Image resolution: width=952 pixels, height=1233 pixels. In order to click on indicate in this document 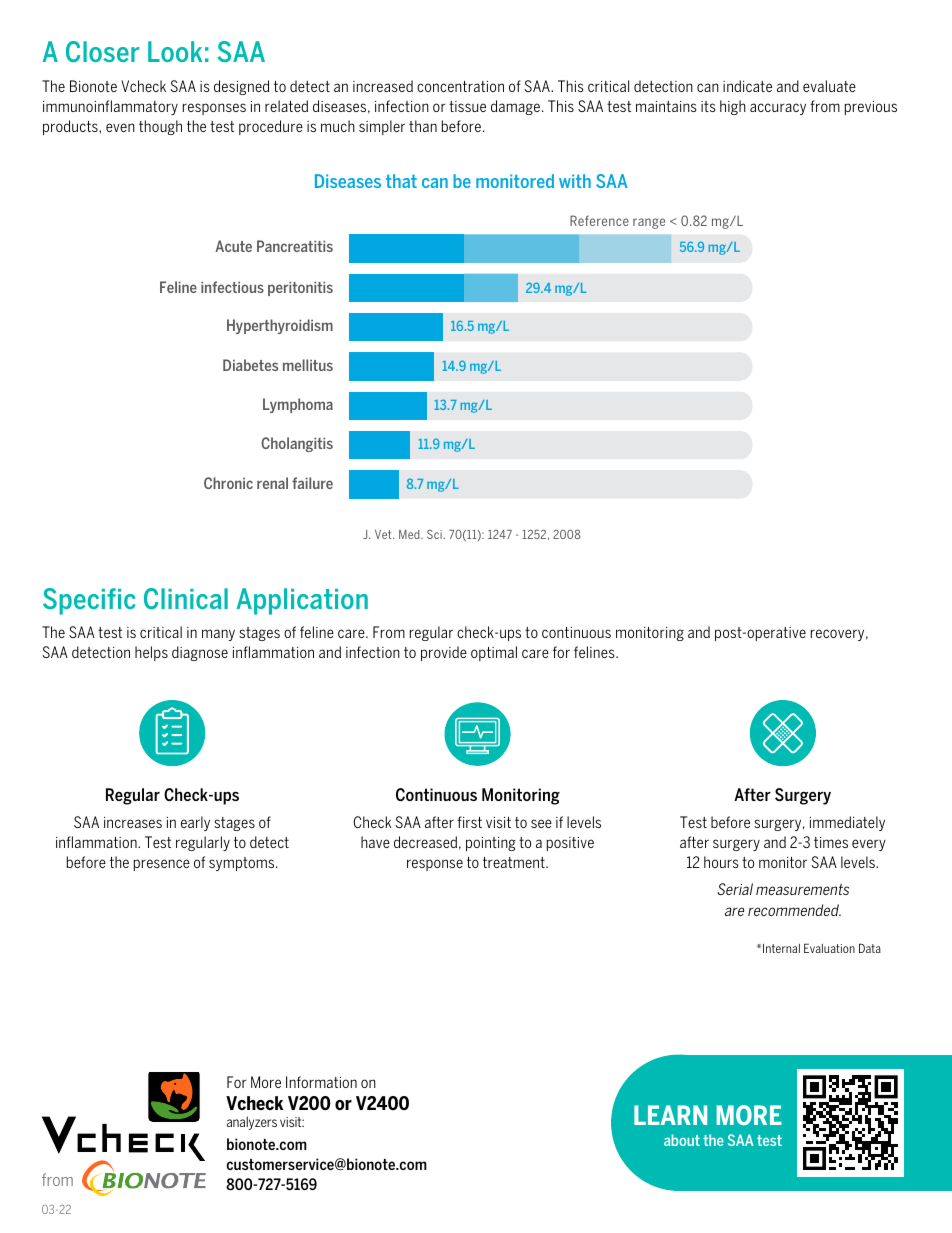, I will do `click(747, 86)`.
